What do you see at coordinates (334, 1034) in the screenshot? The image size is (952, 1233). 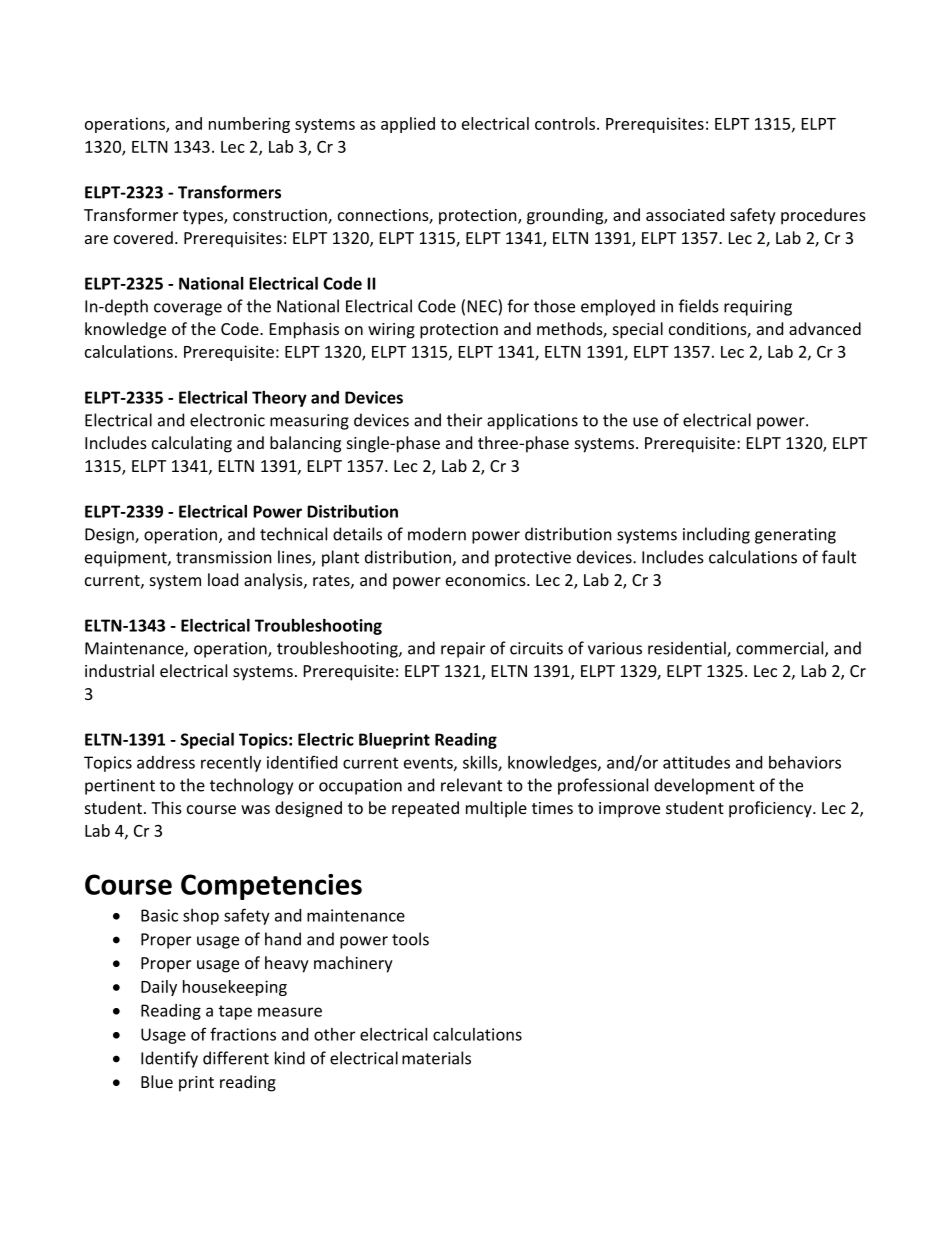 I see `other` at bounding box center [334, 1034].
